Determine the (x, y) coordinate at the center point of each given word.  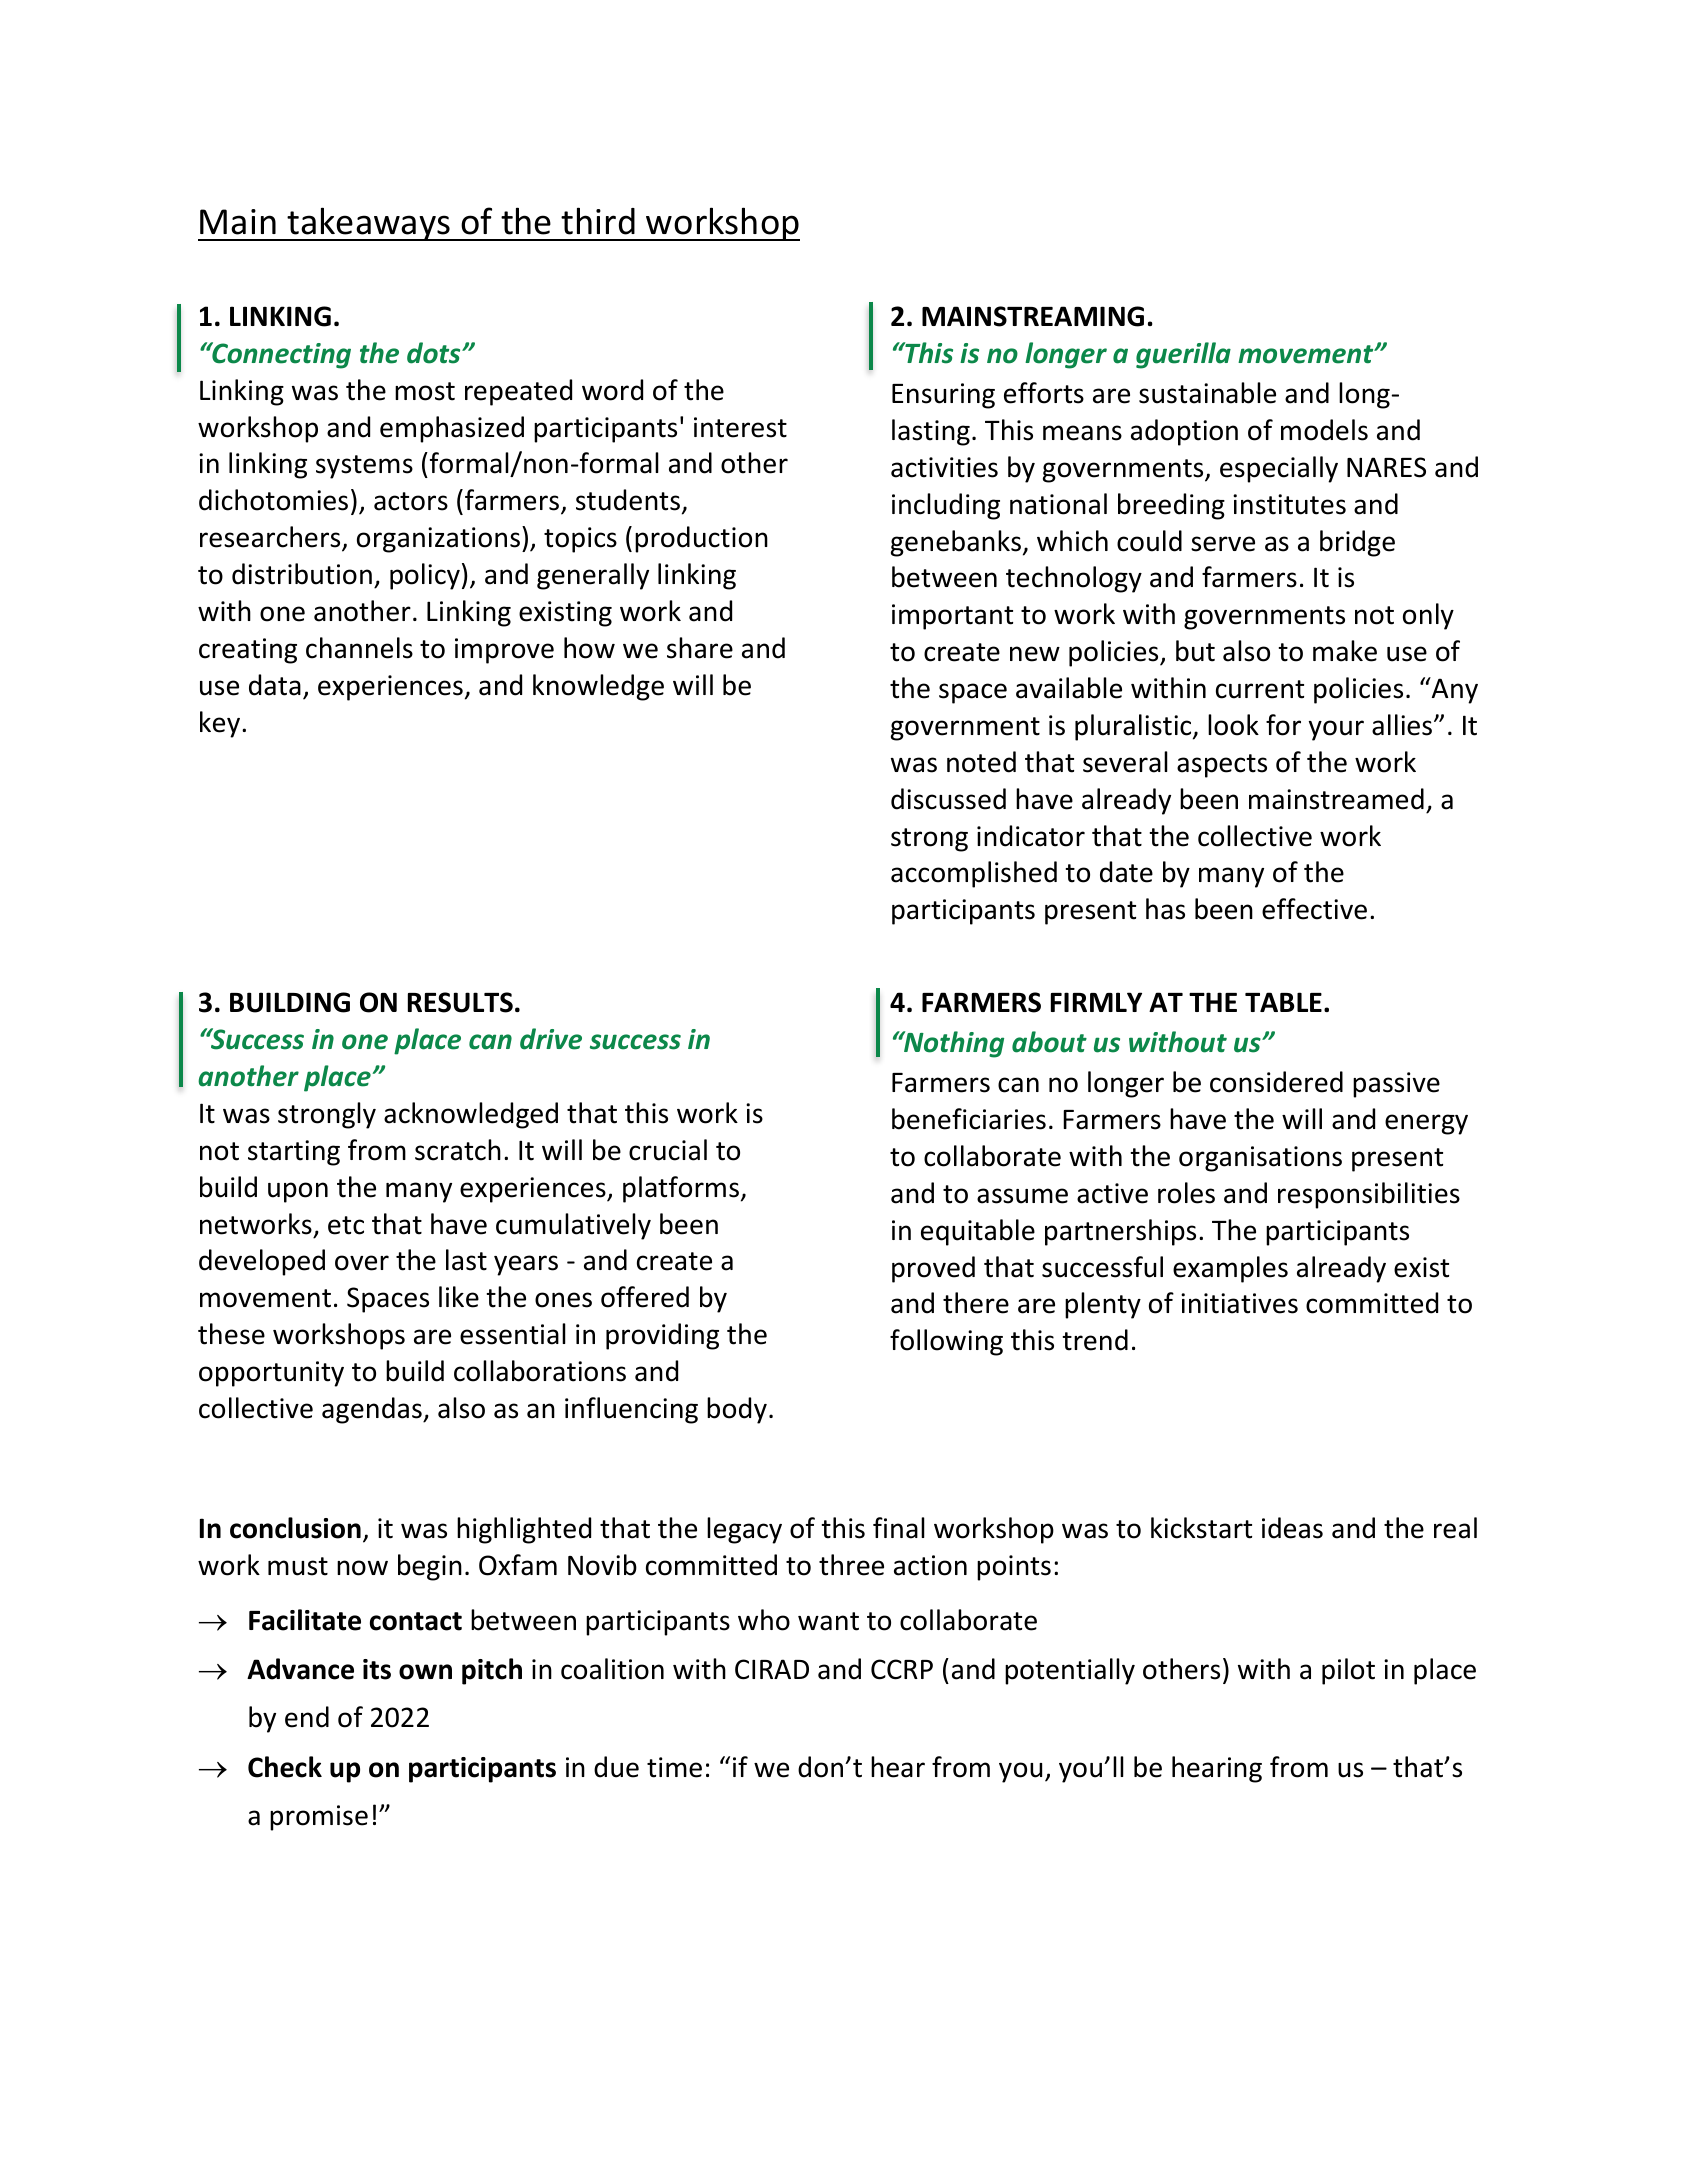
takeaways (369, 224)
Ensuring (943, 396)
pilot (1348, 1671)
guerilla (1183, 355)
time (674, 1767)
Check (285, 1767)
